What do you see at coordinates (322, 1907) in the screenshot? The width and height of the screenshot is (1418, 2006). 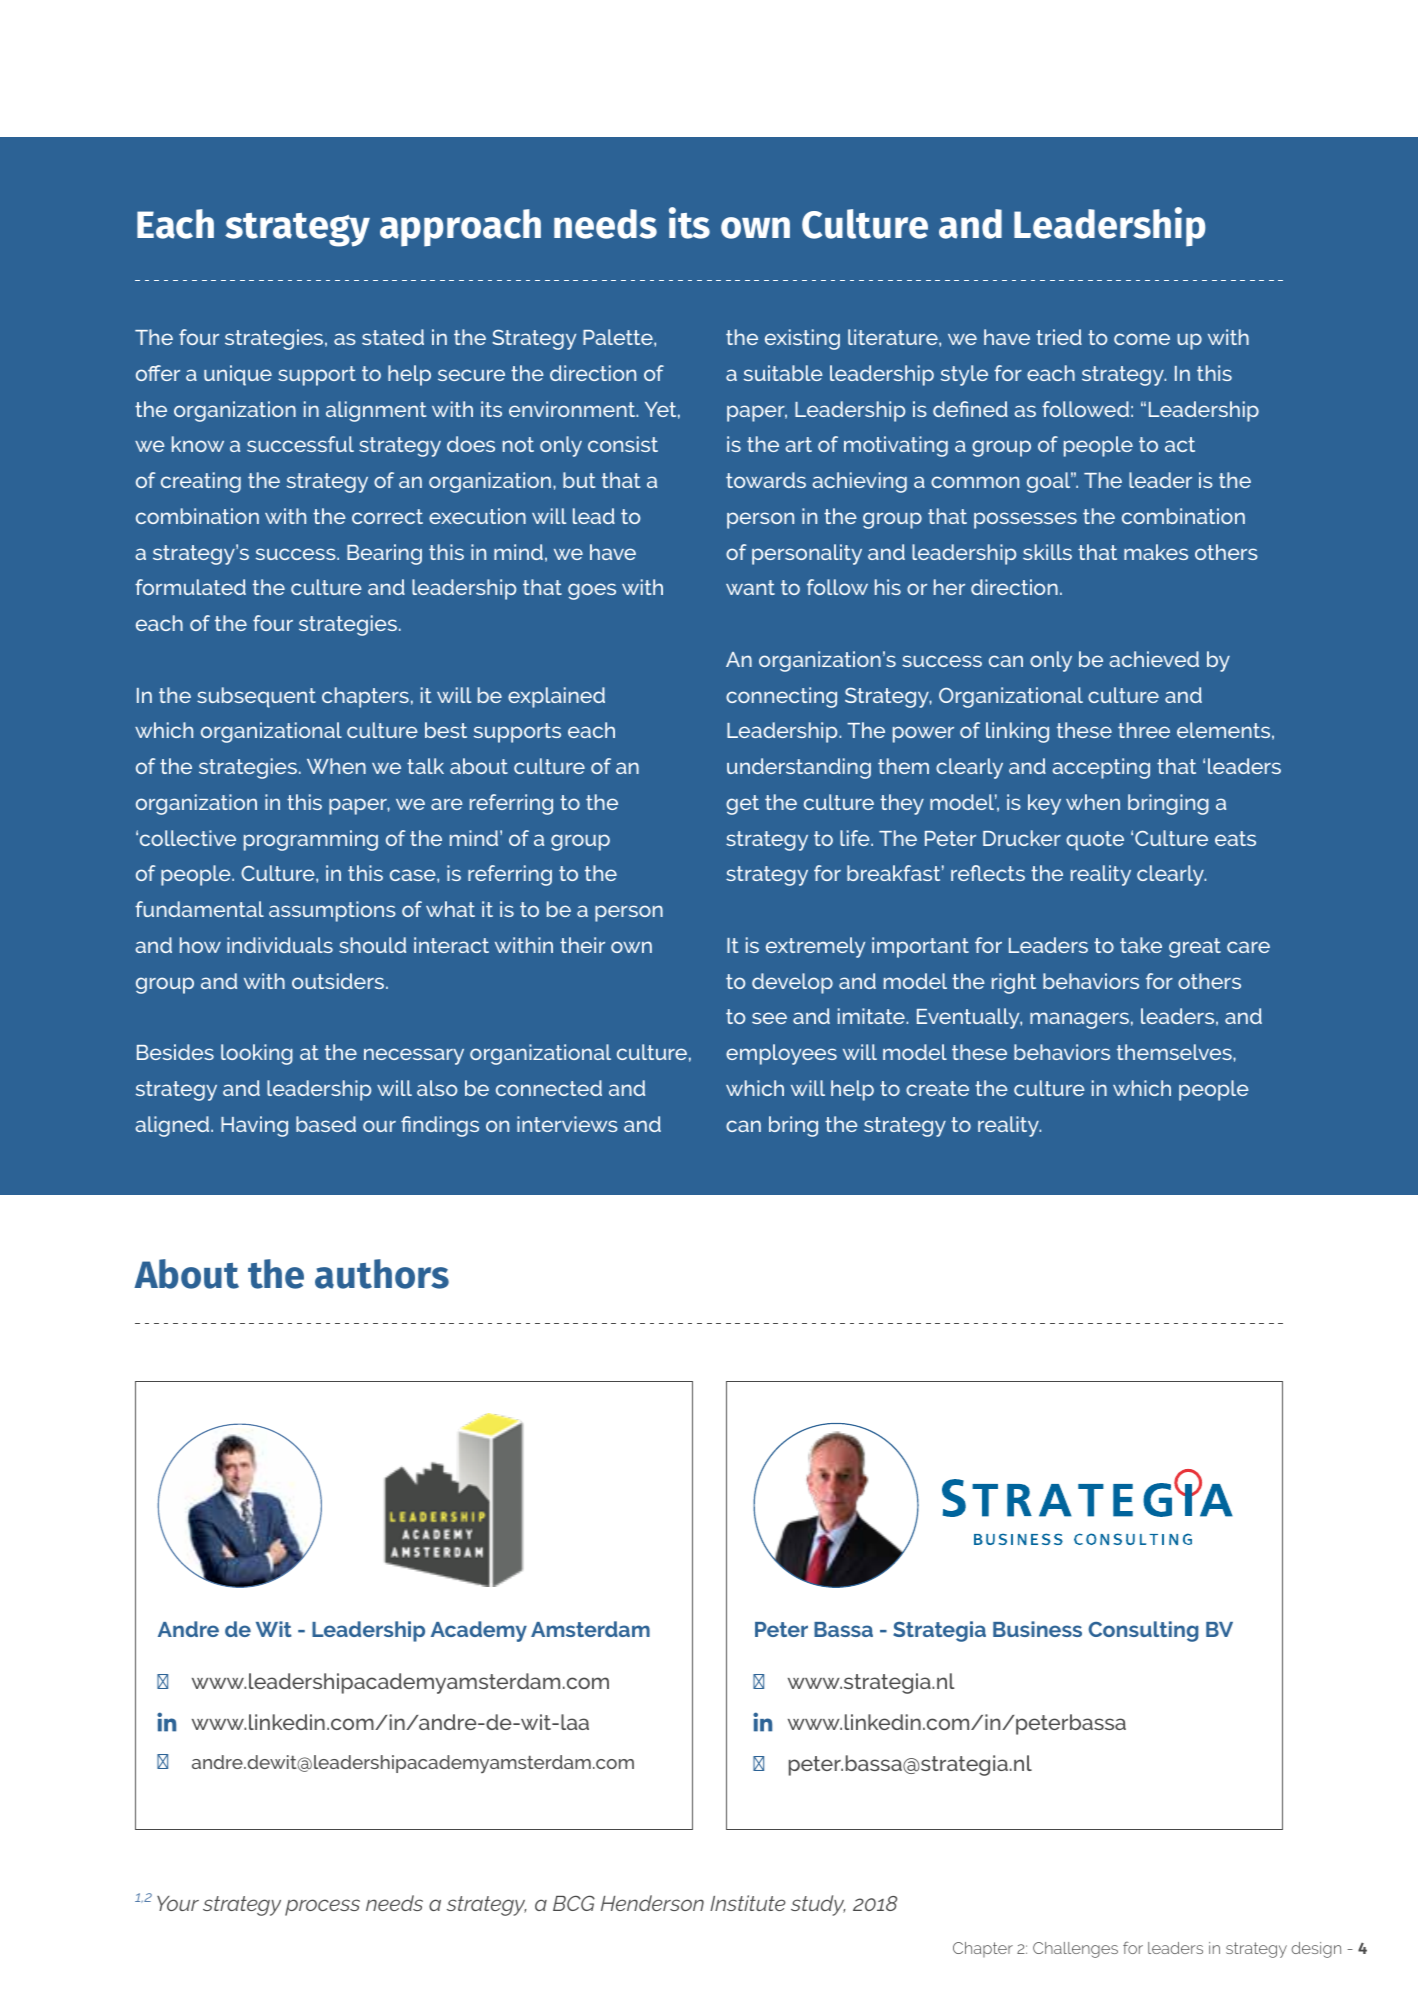 I see `process` at bounding box center [322, 1907].
